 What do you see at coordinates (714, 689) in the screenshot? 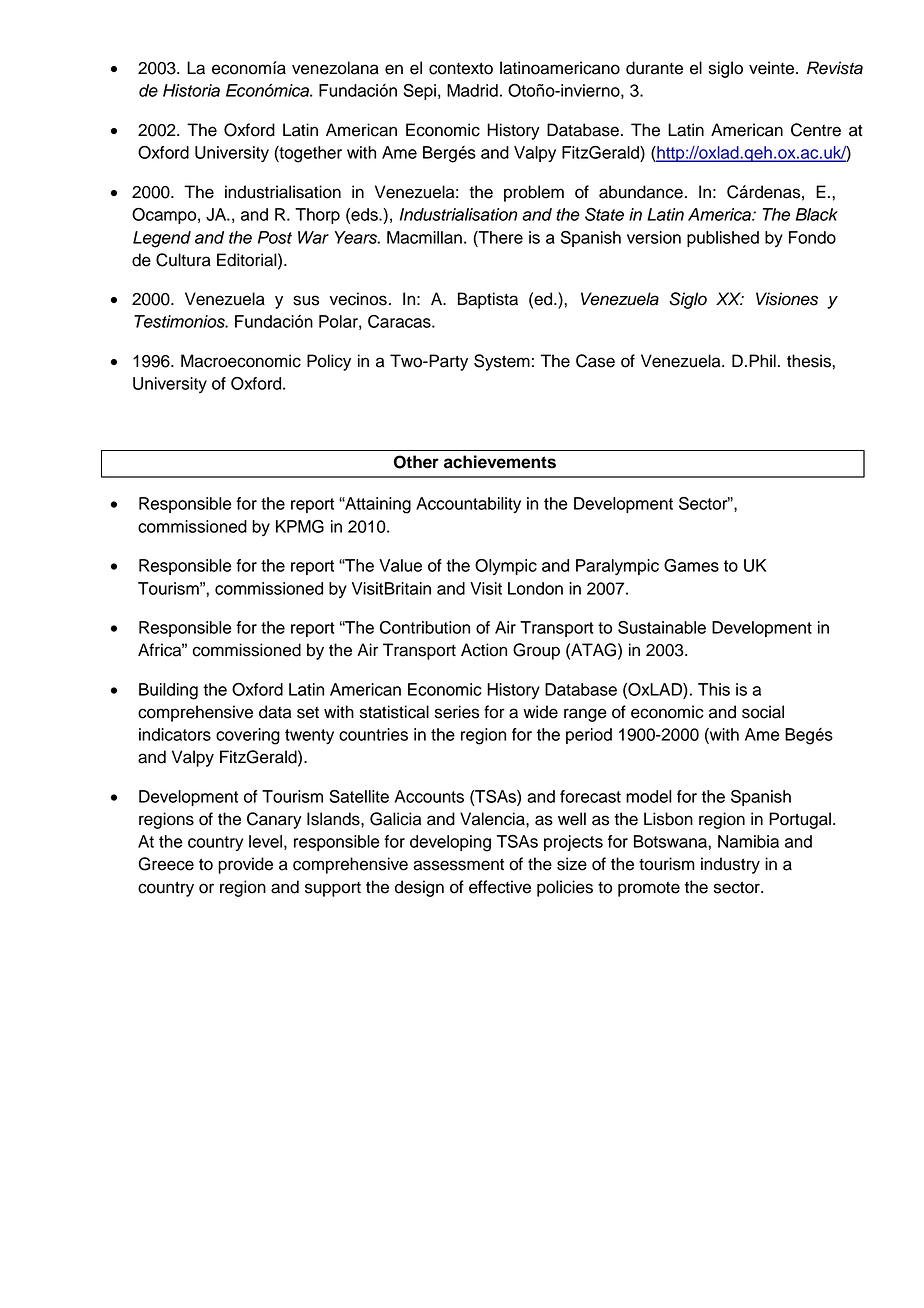
I see `This` at bounding box center [714, 689].
